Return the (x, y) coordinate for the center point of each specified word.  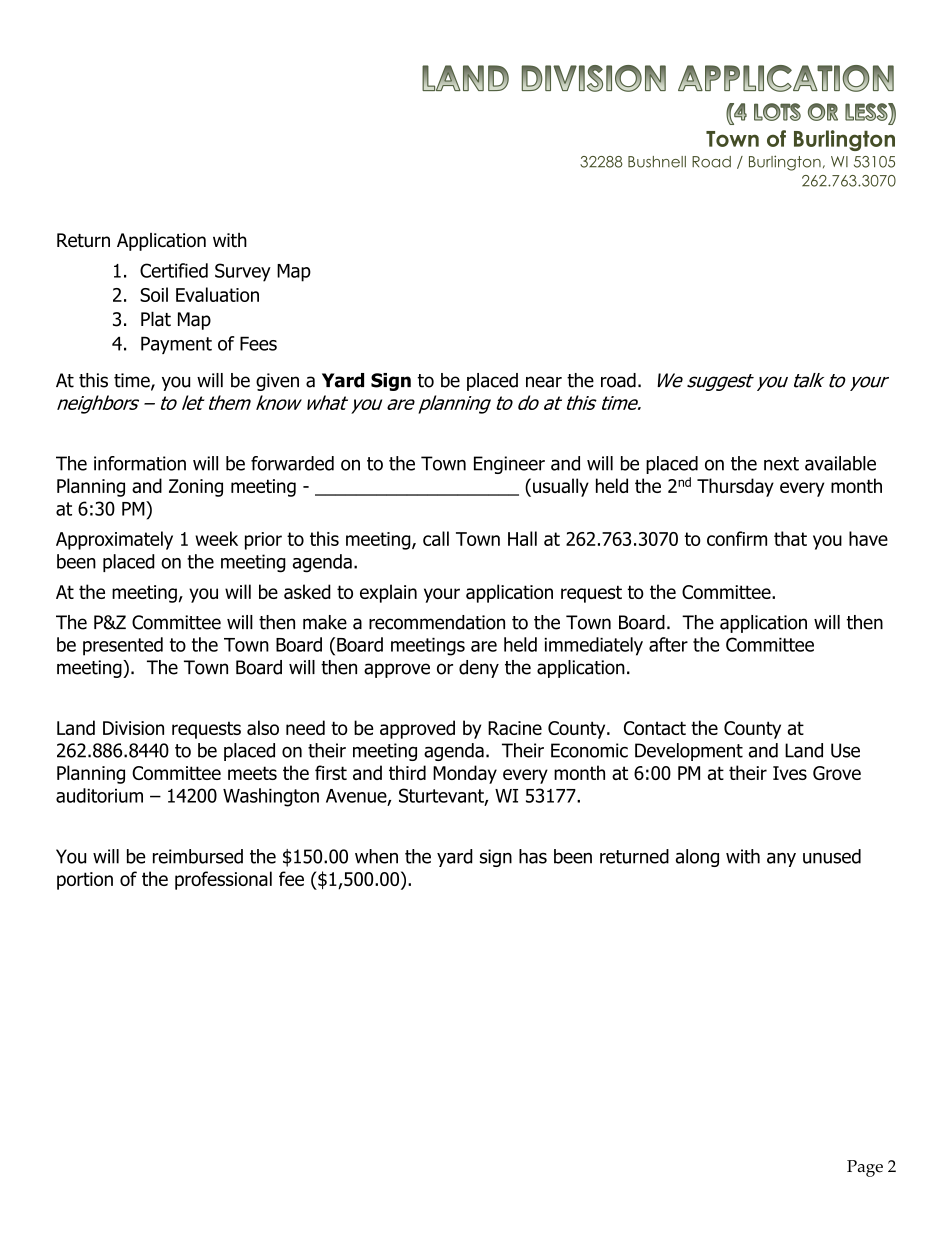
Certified (174, 270)
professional (223, 880)
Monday (465, 774)
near (544, 382)
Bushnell (657, 162)
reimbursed (198, 856)
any (781, 859)
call (436, 538)
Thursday (735, 487)
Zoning (196, 488)
